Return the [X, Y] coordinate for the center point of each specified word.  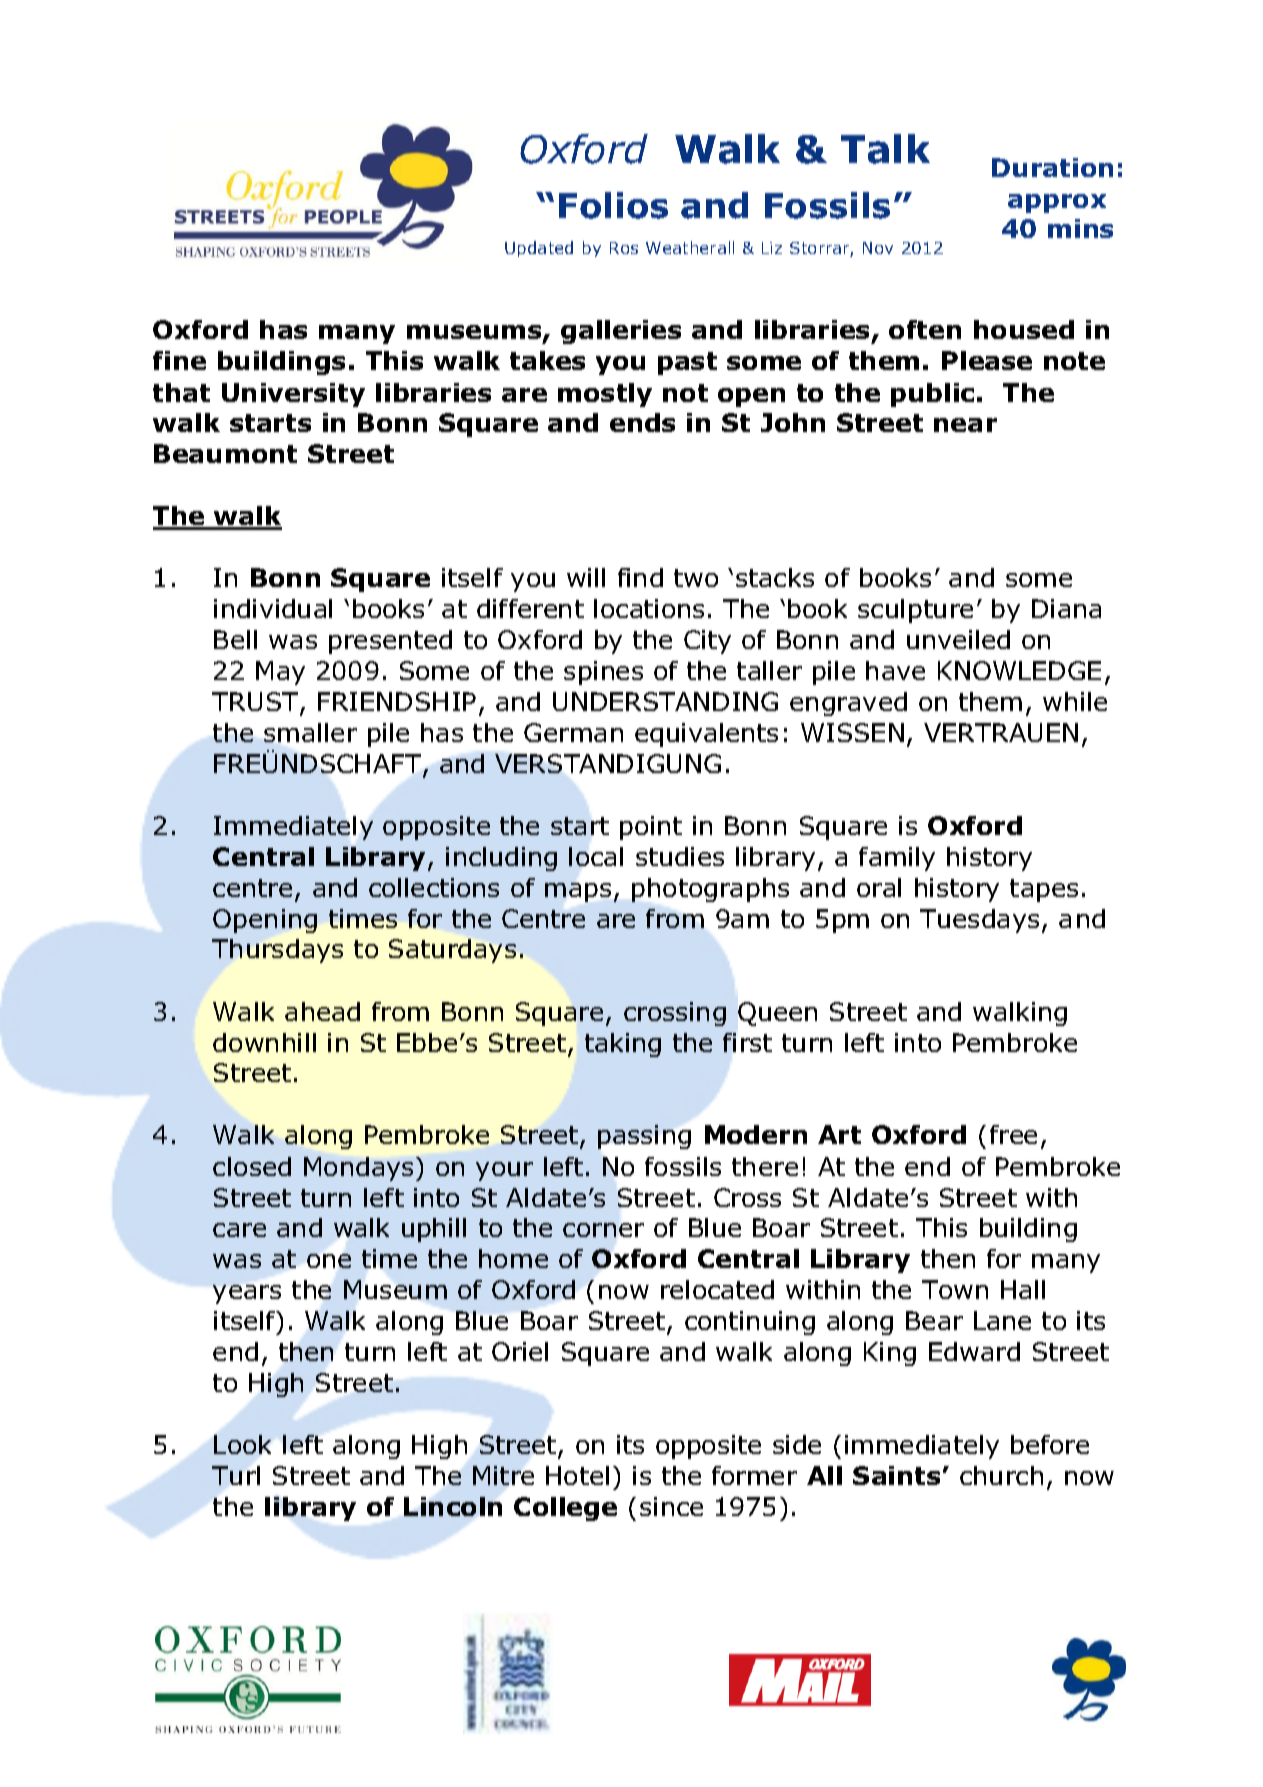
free [1013, 1134]
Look [242, 1444]
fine [179, 360]
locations [649, 608]
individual [273, 608]
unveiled [958, 639]
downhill [264, 1042]
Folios [613, 205]
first [747, 1042]
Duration [1052, 167]
